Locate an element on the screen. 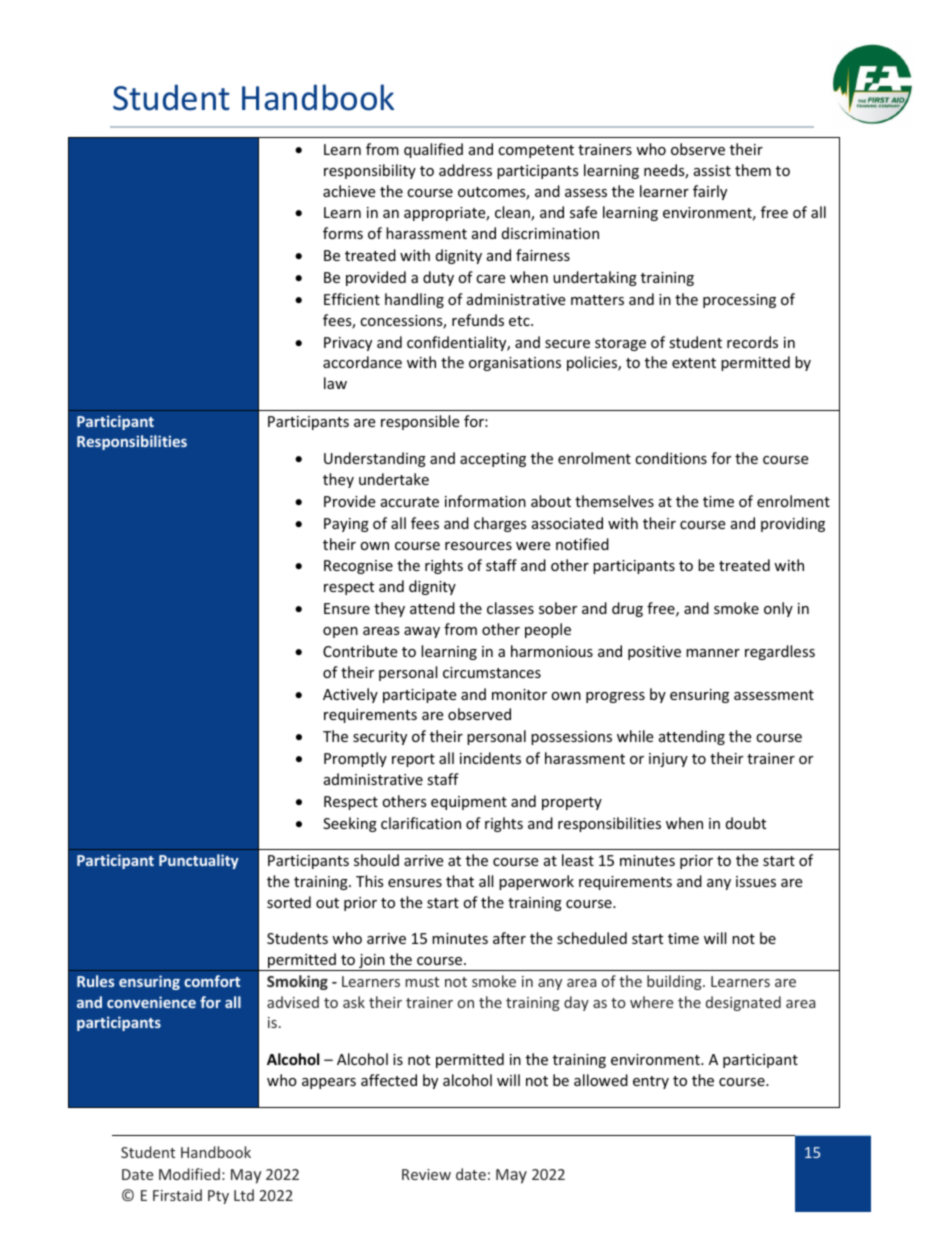  clarification is located at coordinates (421, 823).
